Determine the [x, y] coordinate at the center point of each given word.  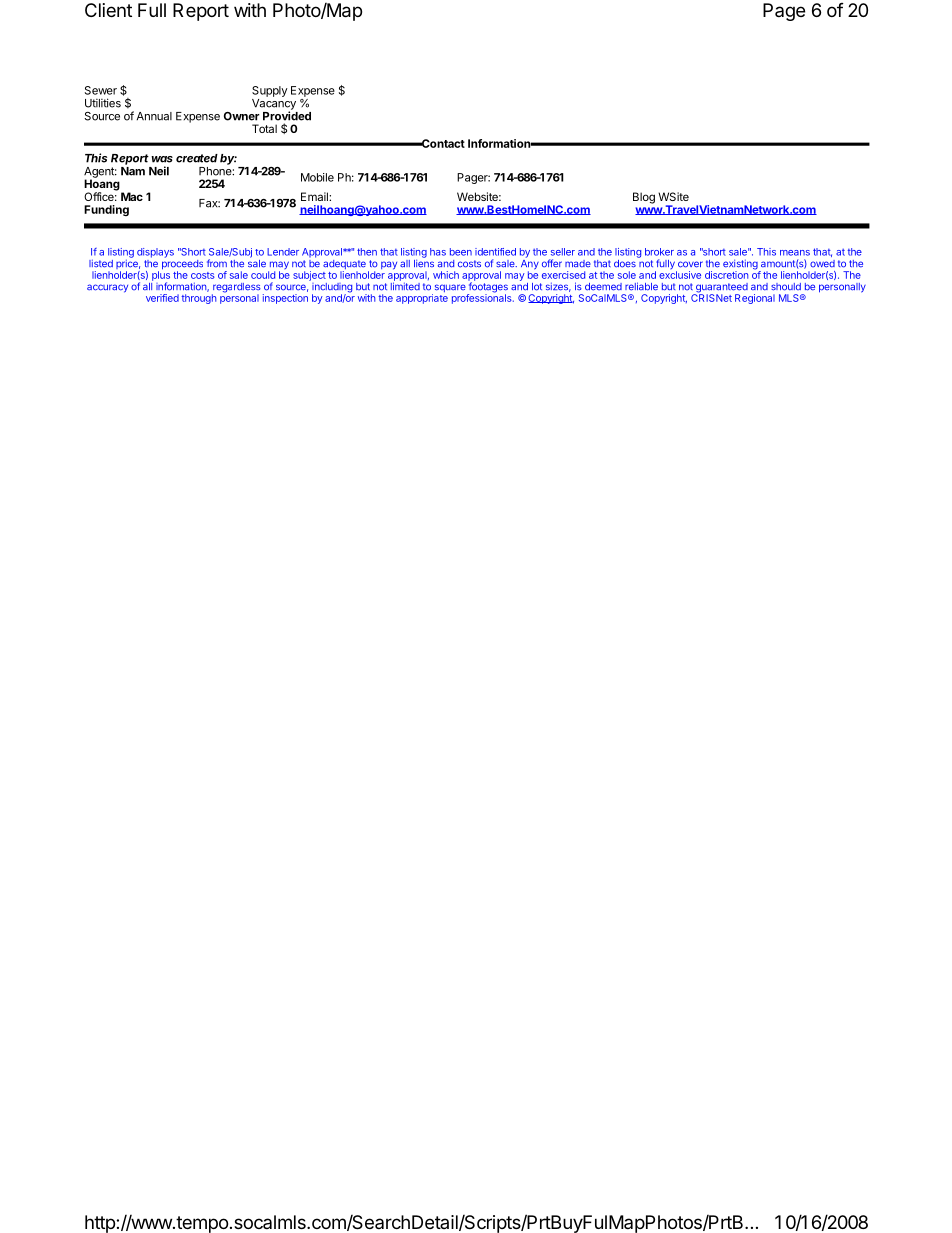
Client [108, 10]
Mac [132, 196]
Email [315, 196]
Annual [154, 116]
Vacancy [274, 105]
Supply [270, 91]
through [198, 299]
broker [659, 252]
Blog [644, 198]
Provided [287, 115]
